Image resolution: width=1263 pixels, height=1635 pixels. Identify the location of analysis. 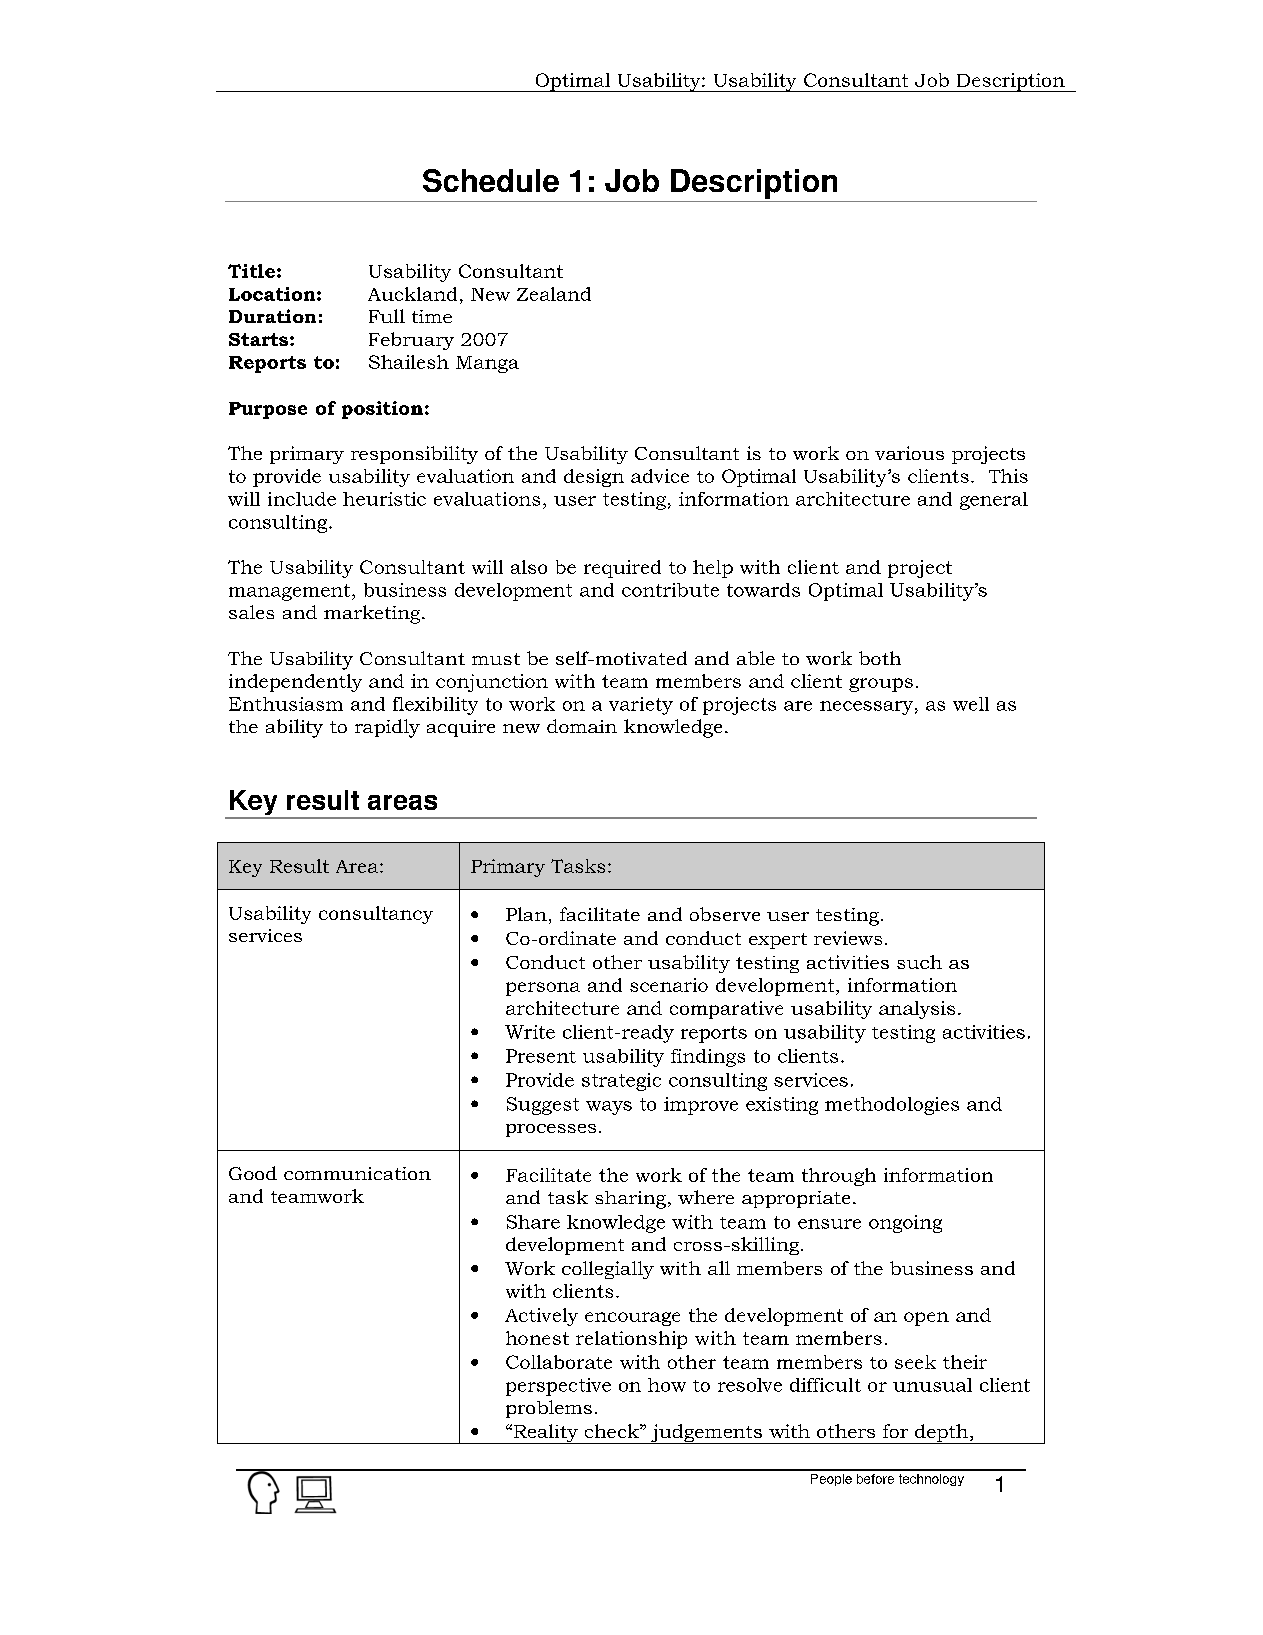
(917, 1010).
